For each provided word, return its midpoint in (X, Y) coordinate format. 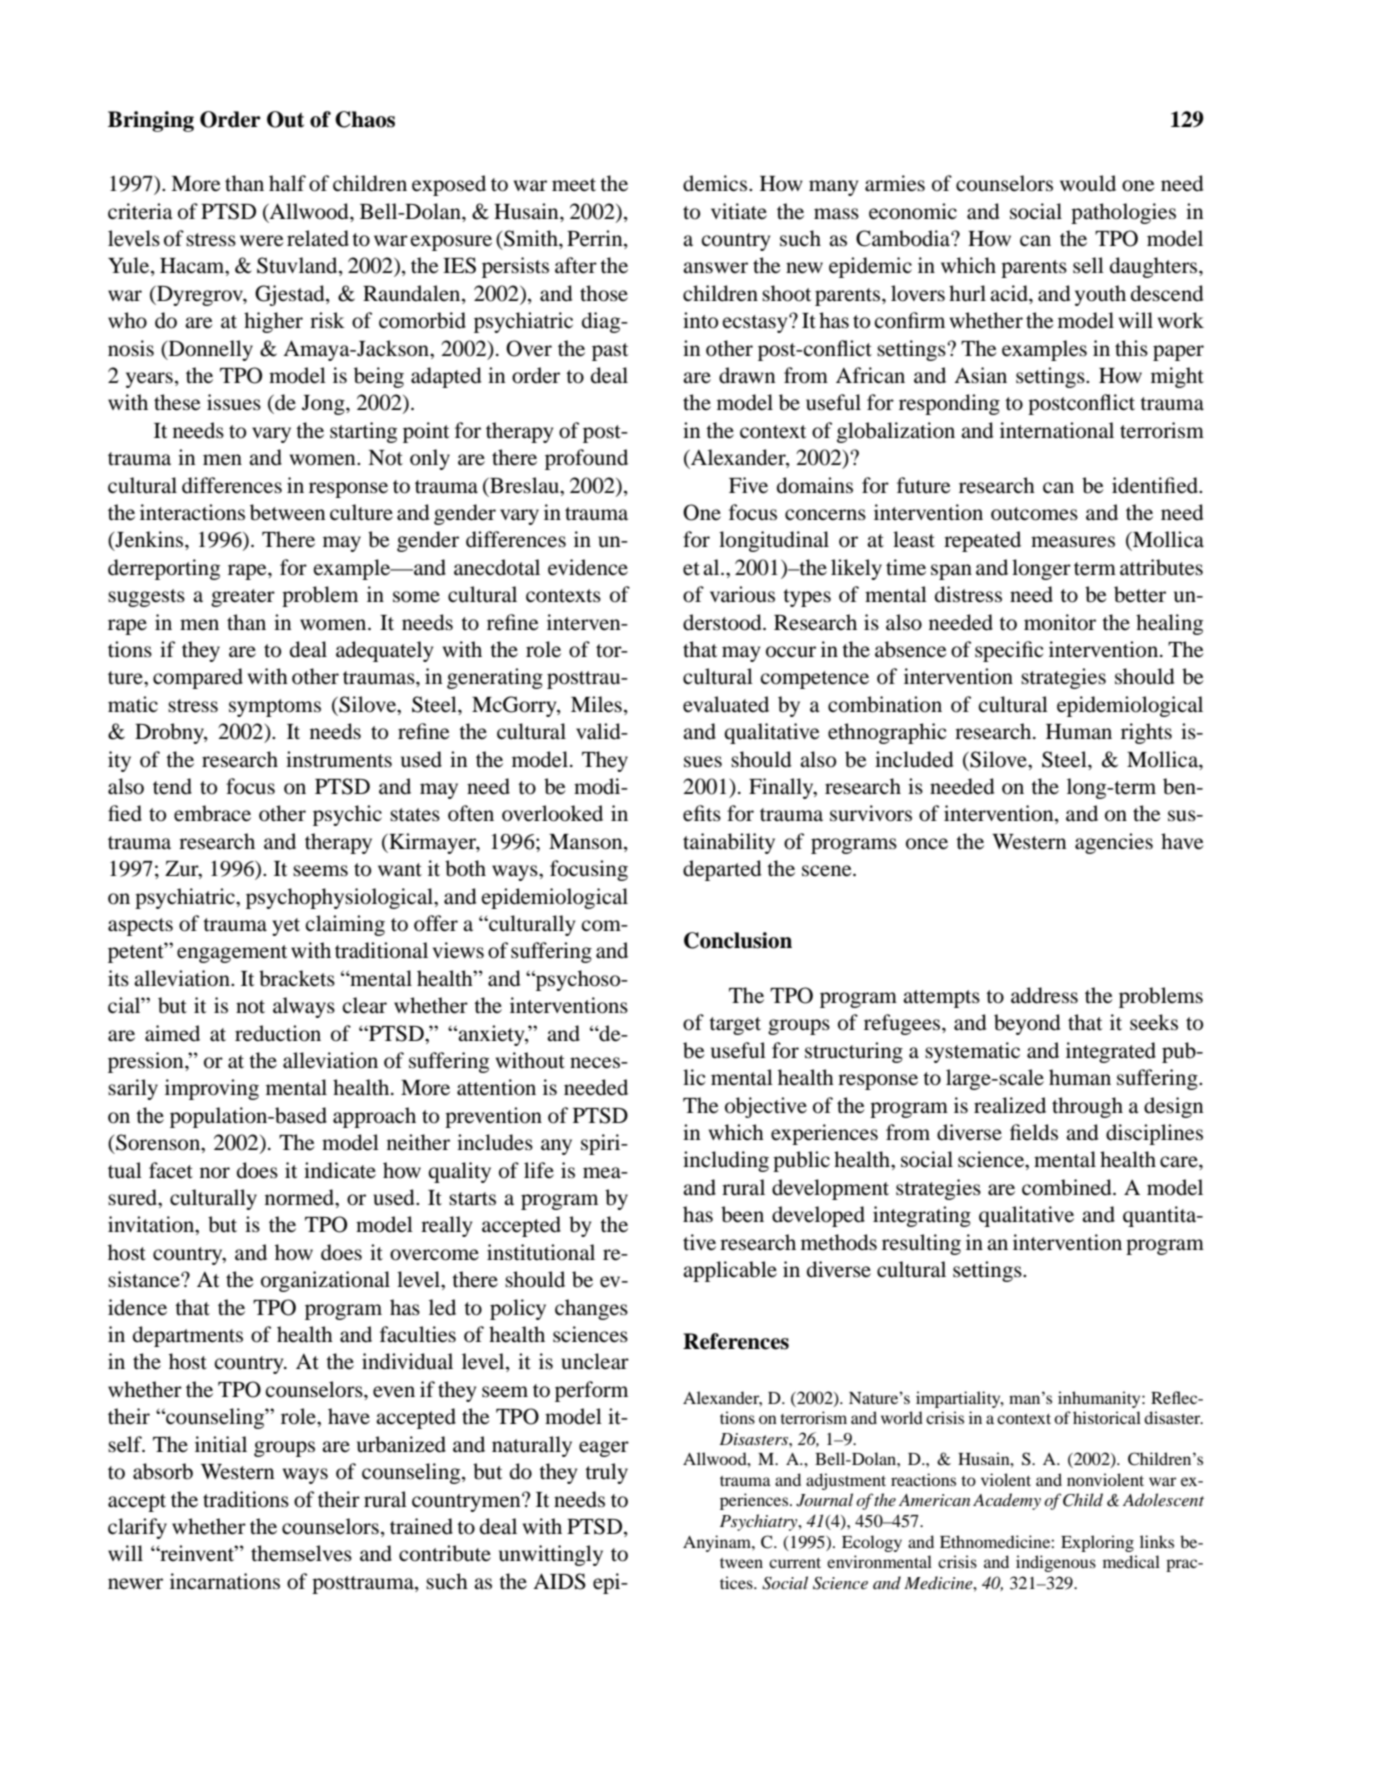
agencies (1114, 843)
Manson (587, 843)
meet (574, 185)
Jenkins (149, 540)
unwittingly (551, 1555)
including (726, 1161)
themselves (301, 1553)
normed (301, 1198)
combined (1068, 1187)
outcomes (1034, 514)
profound (586, 459)
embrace (212, 813)
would (1088, 183)
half (287, 183)
